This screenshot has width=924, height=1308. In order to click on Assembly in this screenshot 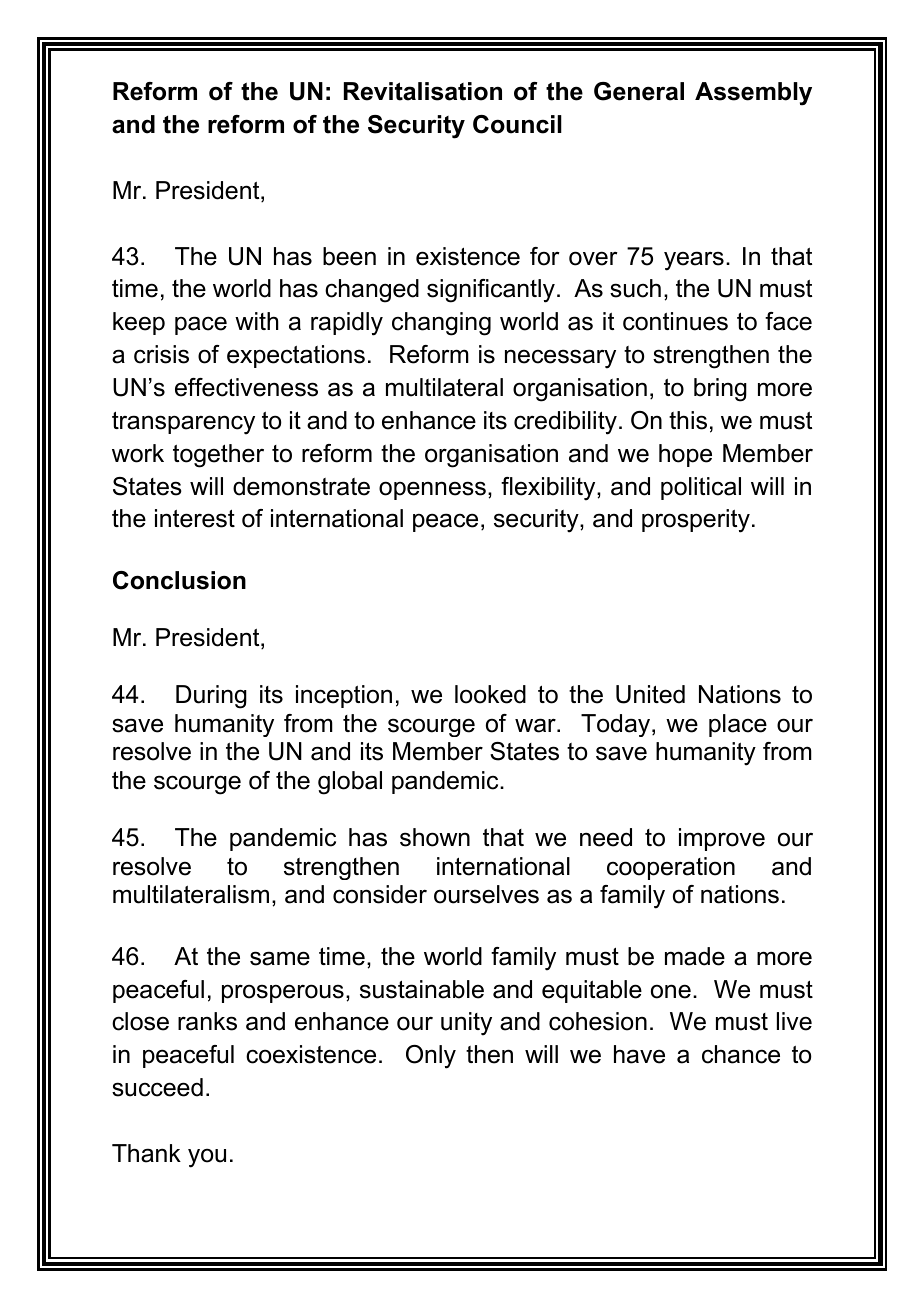, I will do `click(753, 94)`.
